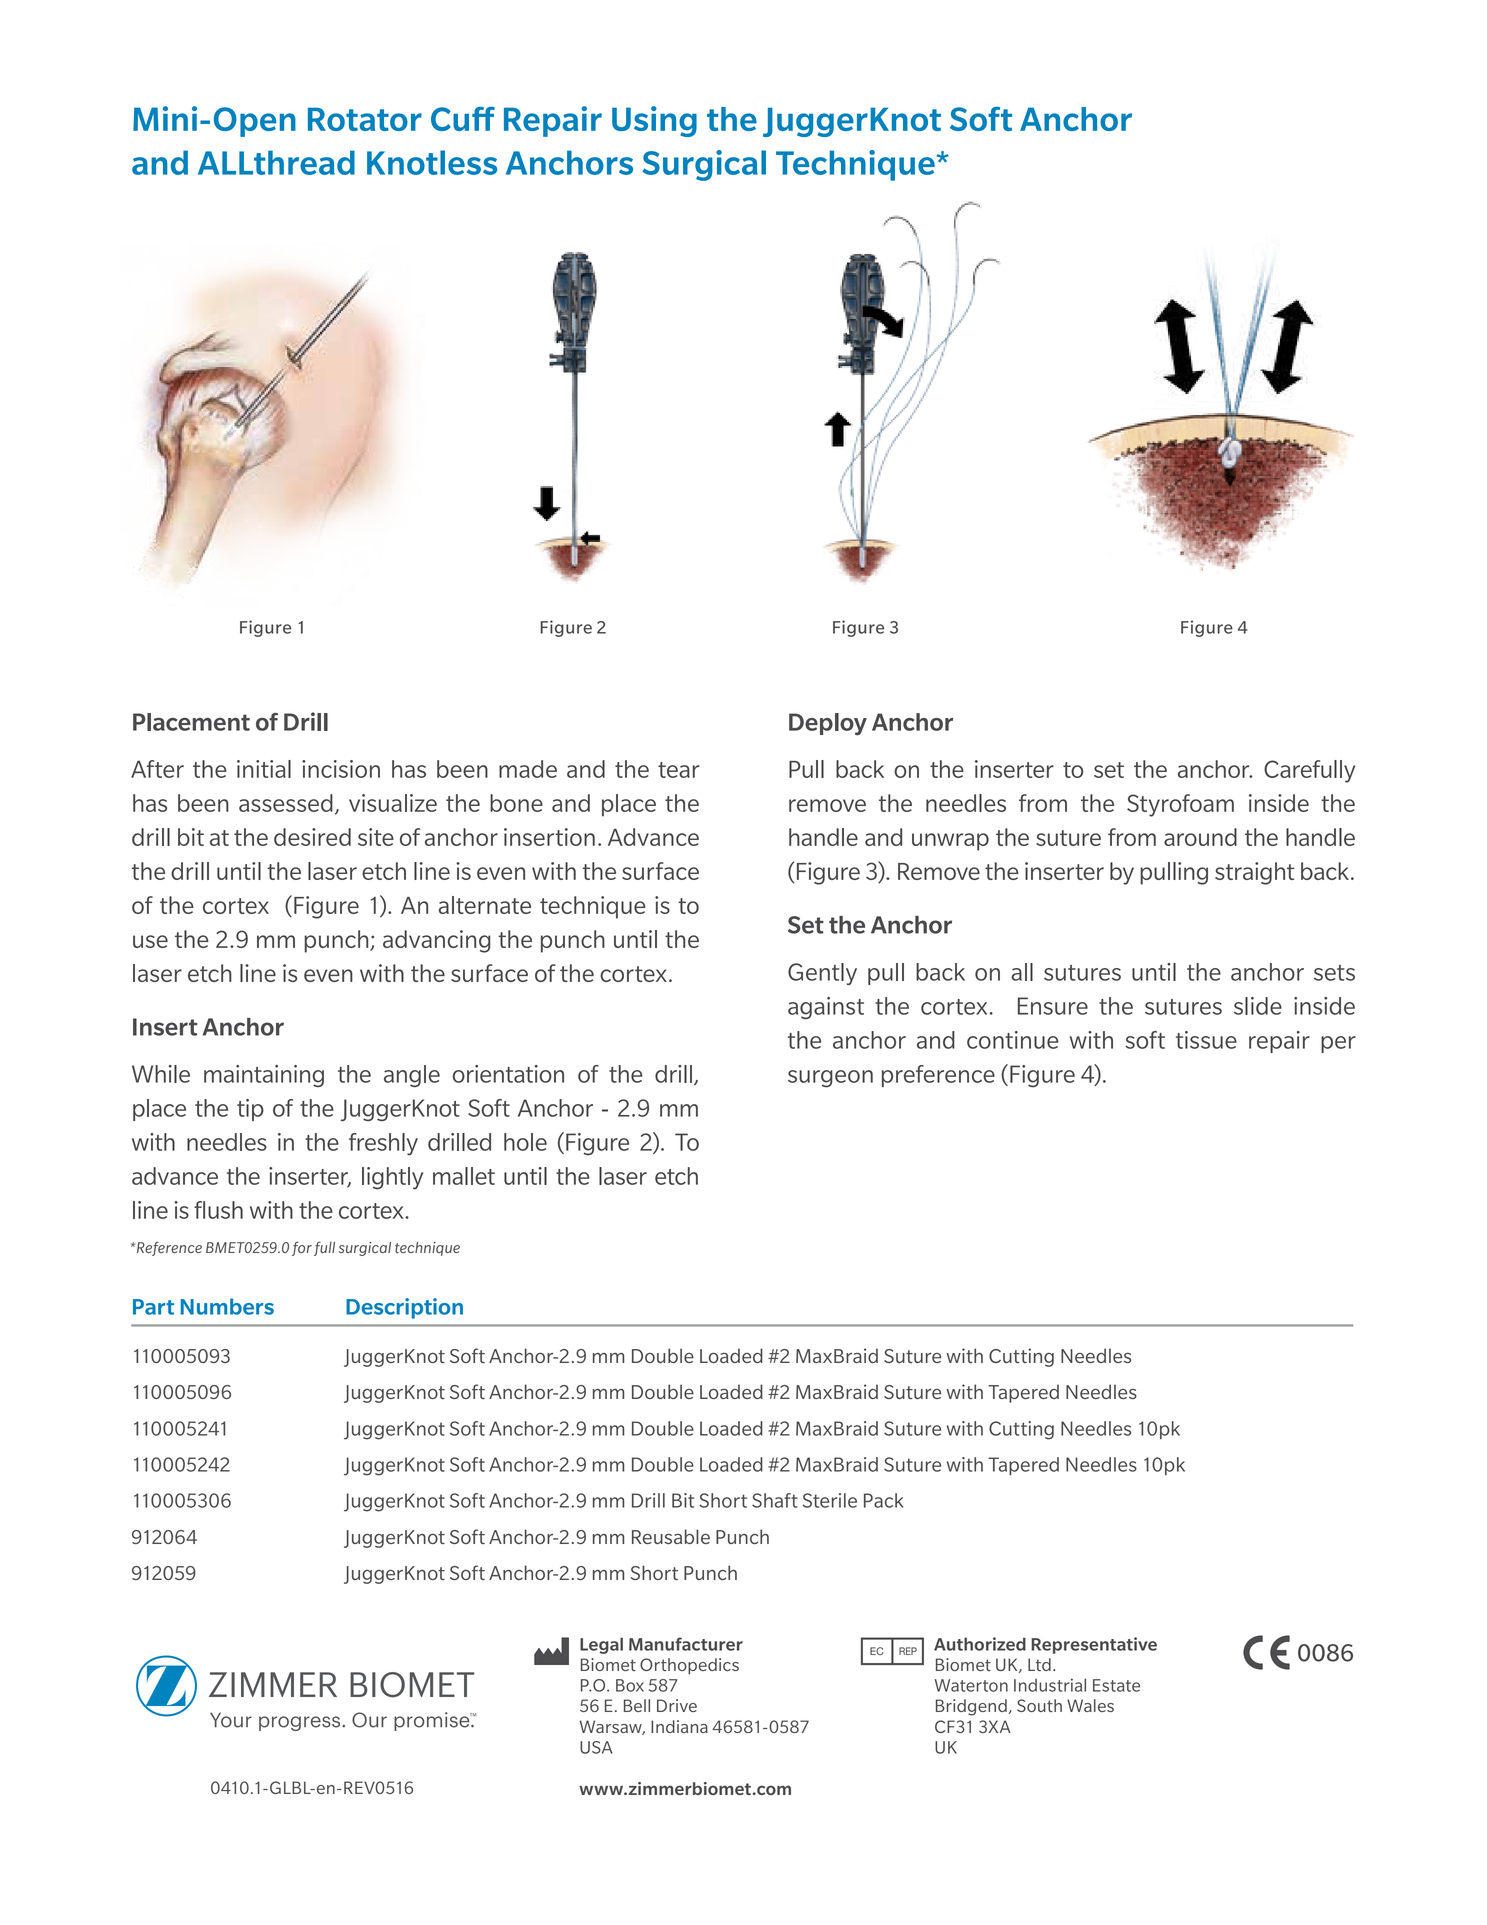 This document has width=1487, height=1925. I want to click on initial, so click(264, 769).
